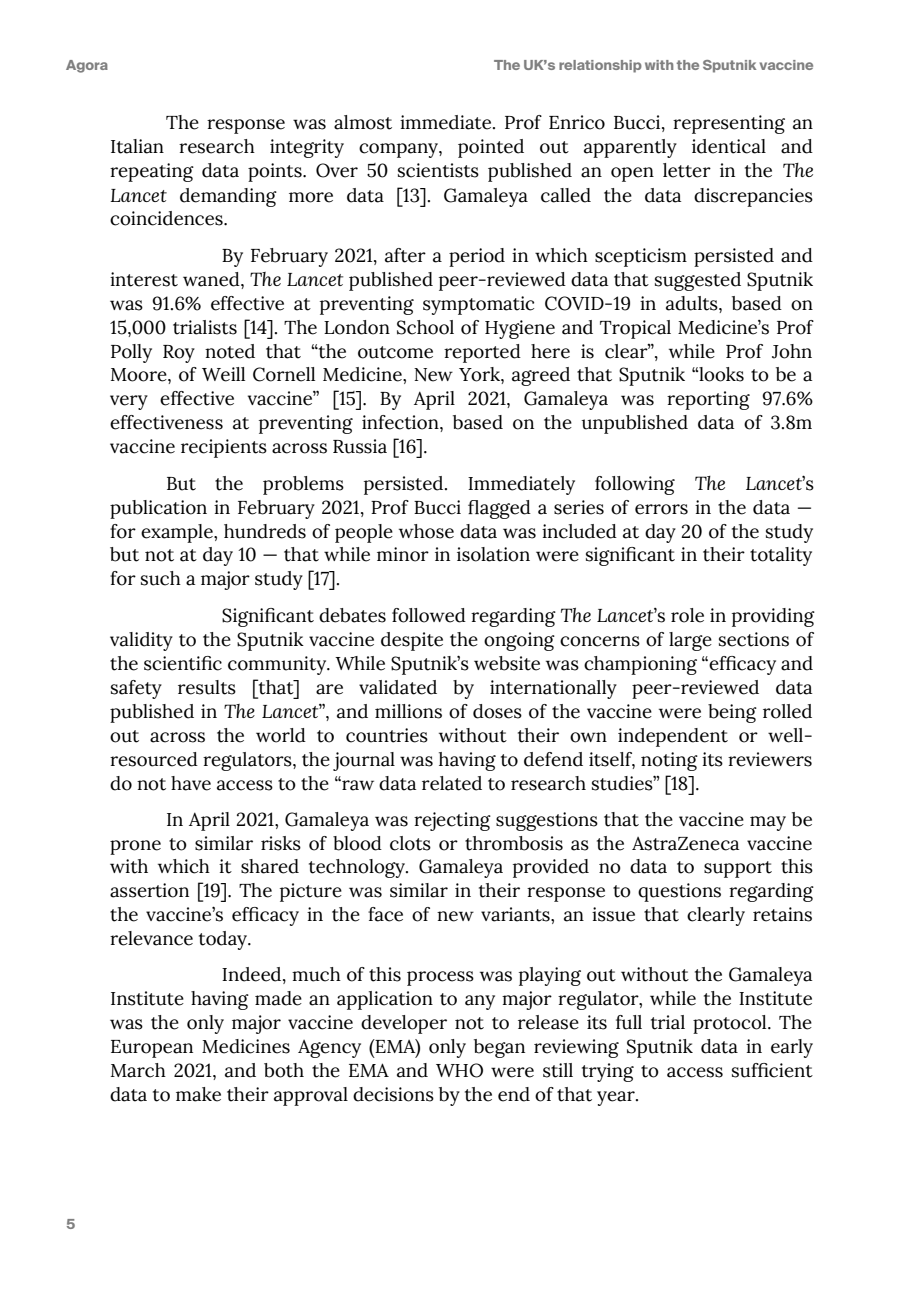 The height and width of the screenshot is (1308, 924). I want to click on support, so click(738, 869).
